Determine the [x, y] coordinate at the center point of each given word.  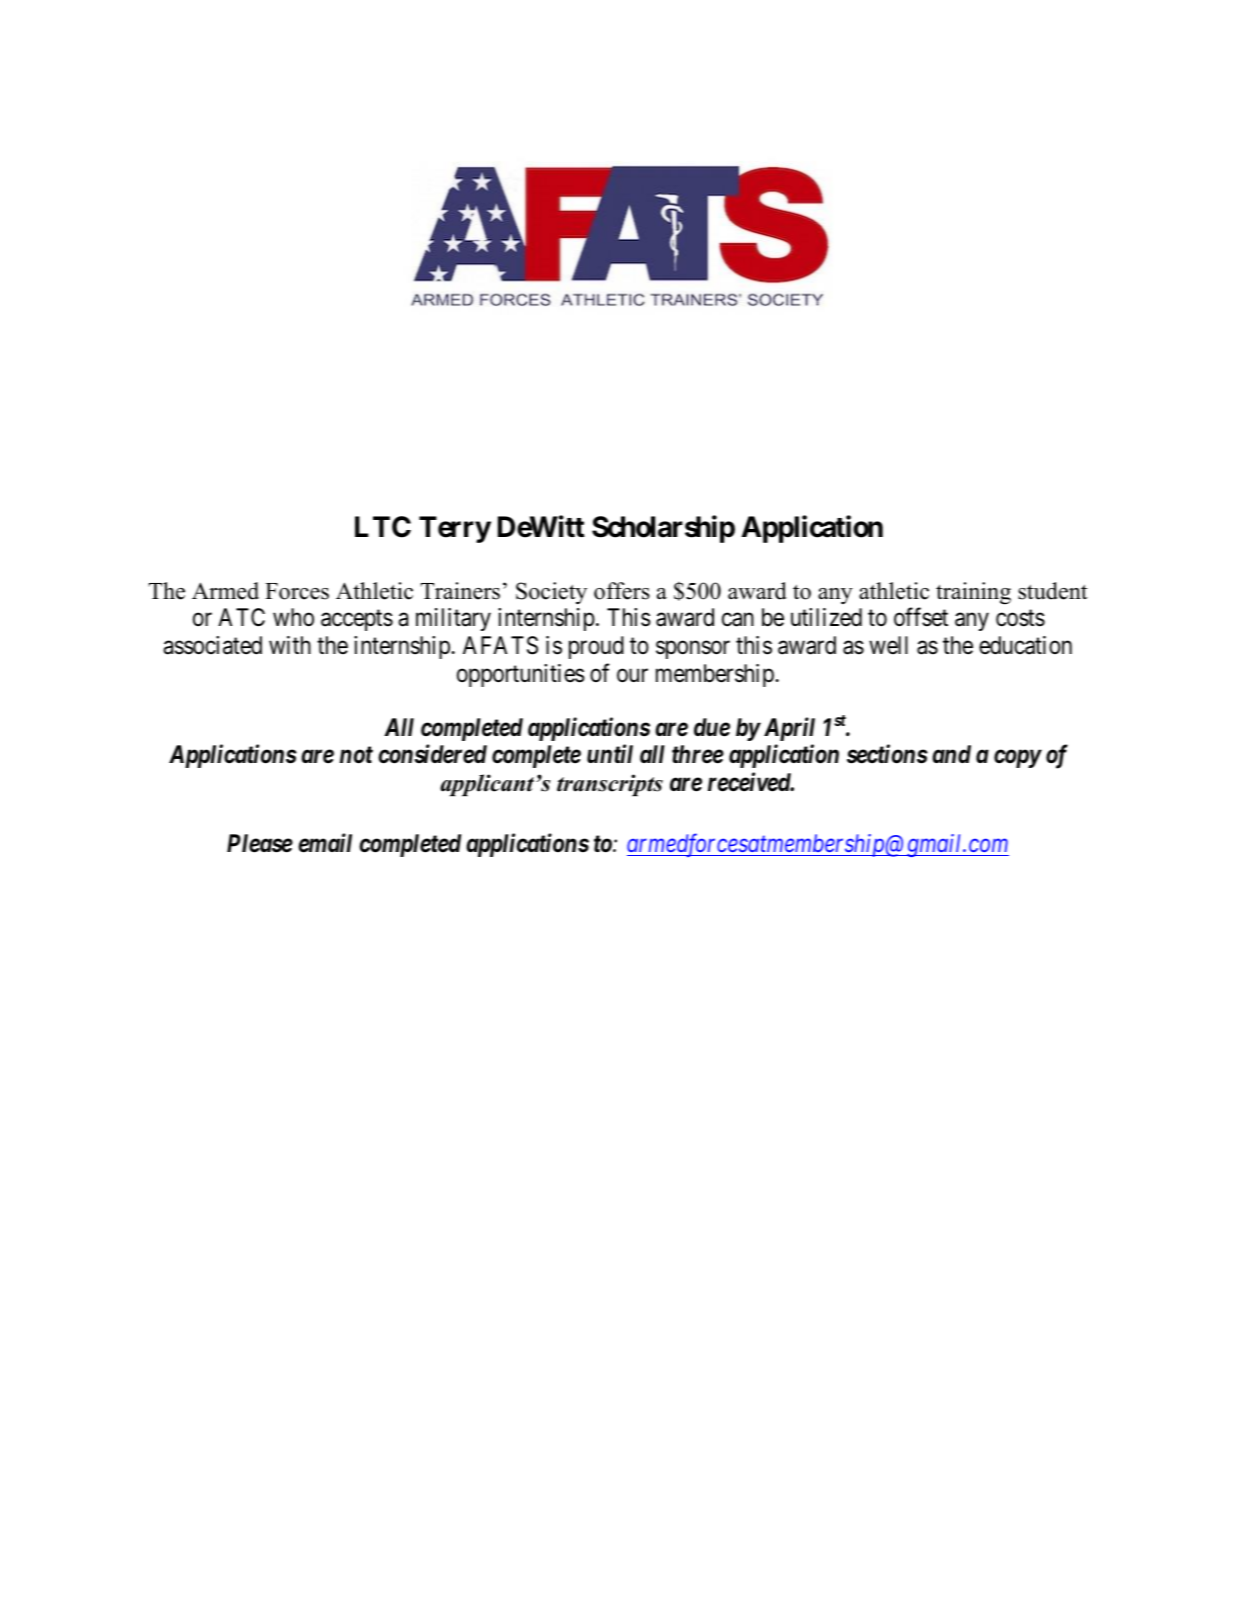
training [973, 593]
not [356, 755]
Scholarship [663, 529]
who [293, 617]
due [712, 727]
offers [622, 591]
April [789, 729]
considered [432, 754]
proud [596, 647]
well [888, 645]
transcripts [610, 785]
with [290, 645]
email [325, 843]
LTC [383, 527]
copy [1017, 759]
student [1053, 591]
